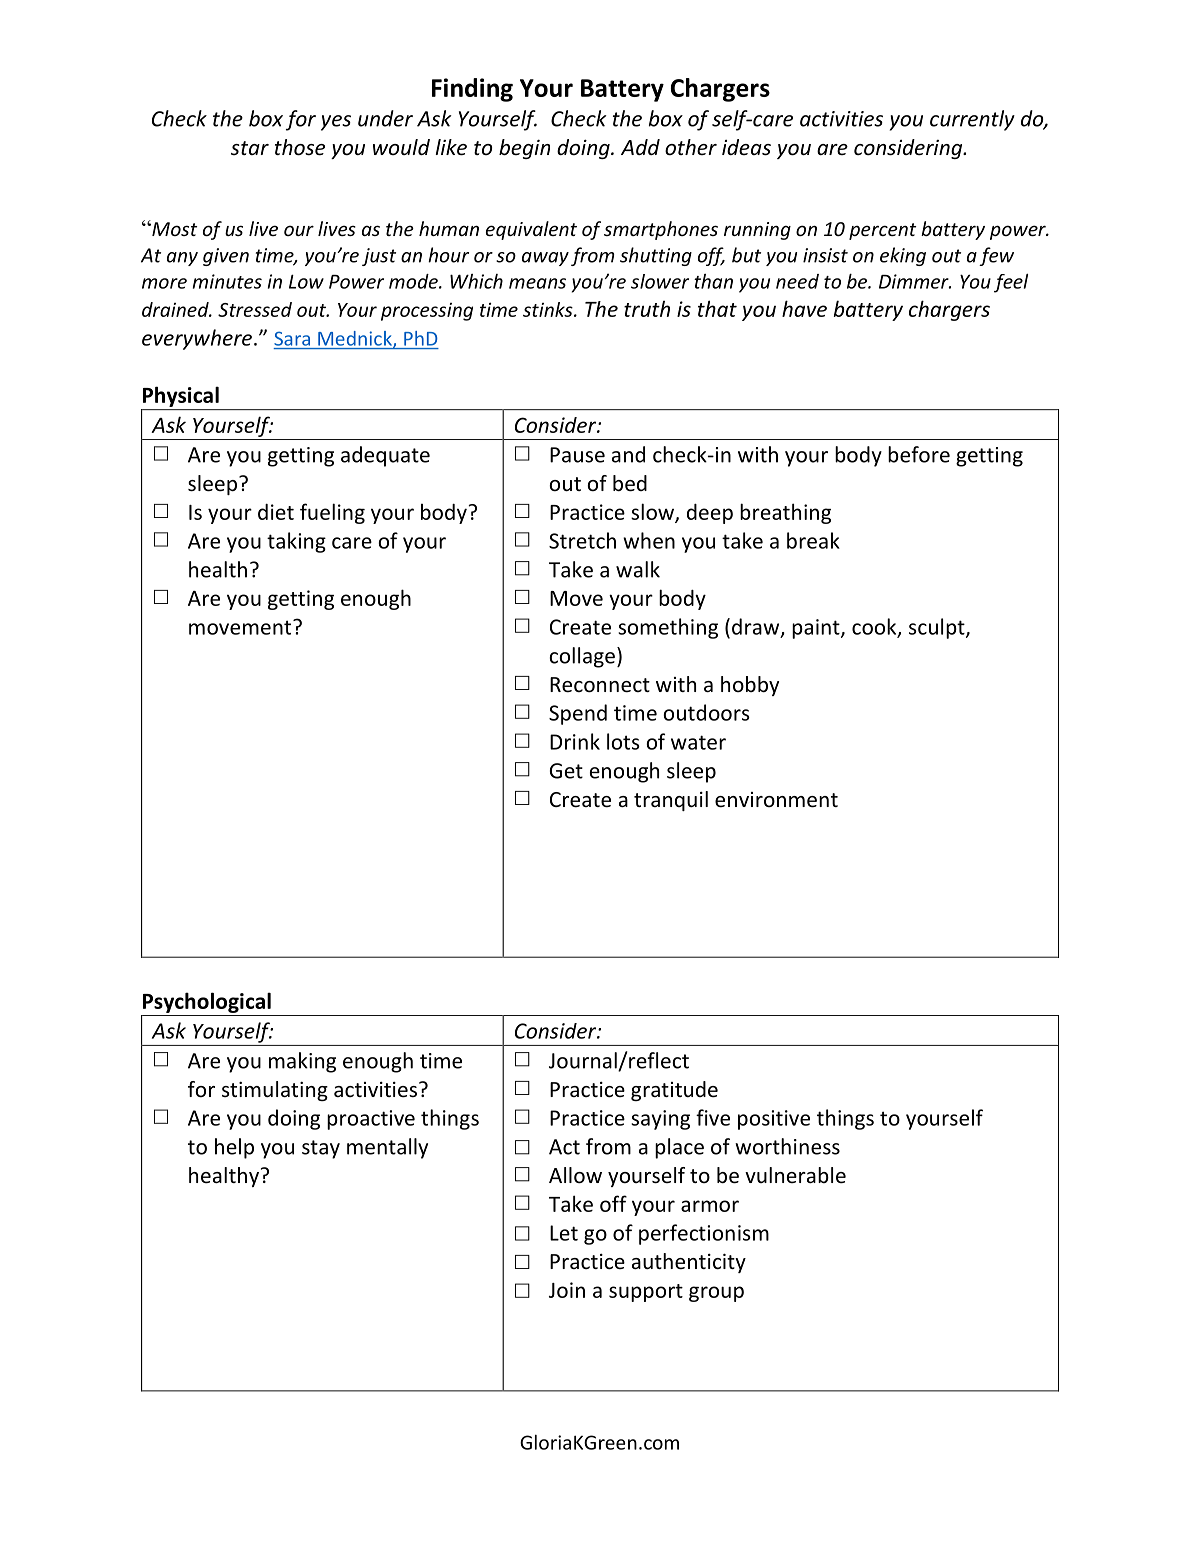 The image size is (1200, 1552). What do you see at coordinates (600, 685) in the page?
I see `Reconnect` at bounding box center [600, 685].
